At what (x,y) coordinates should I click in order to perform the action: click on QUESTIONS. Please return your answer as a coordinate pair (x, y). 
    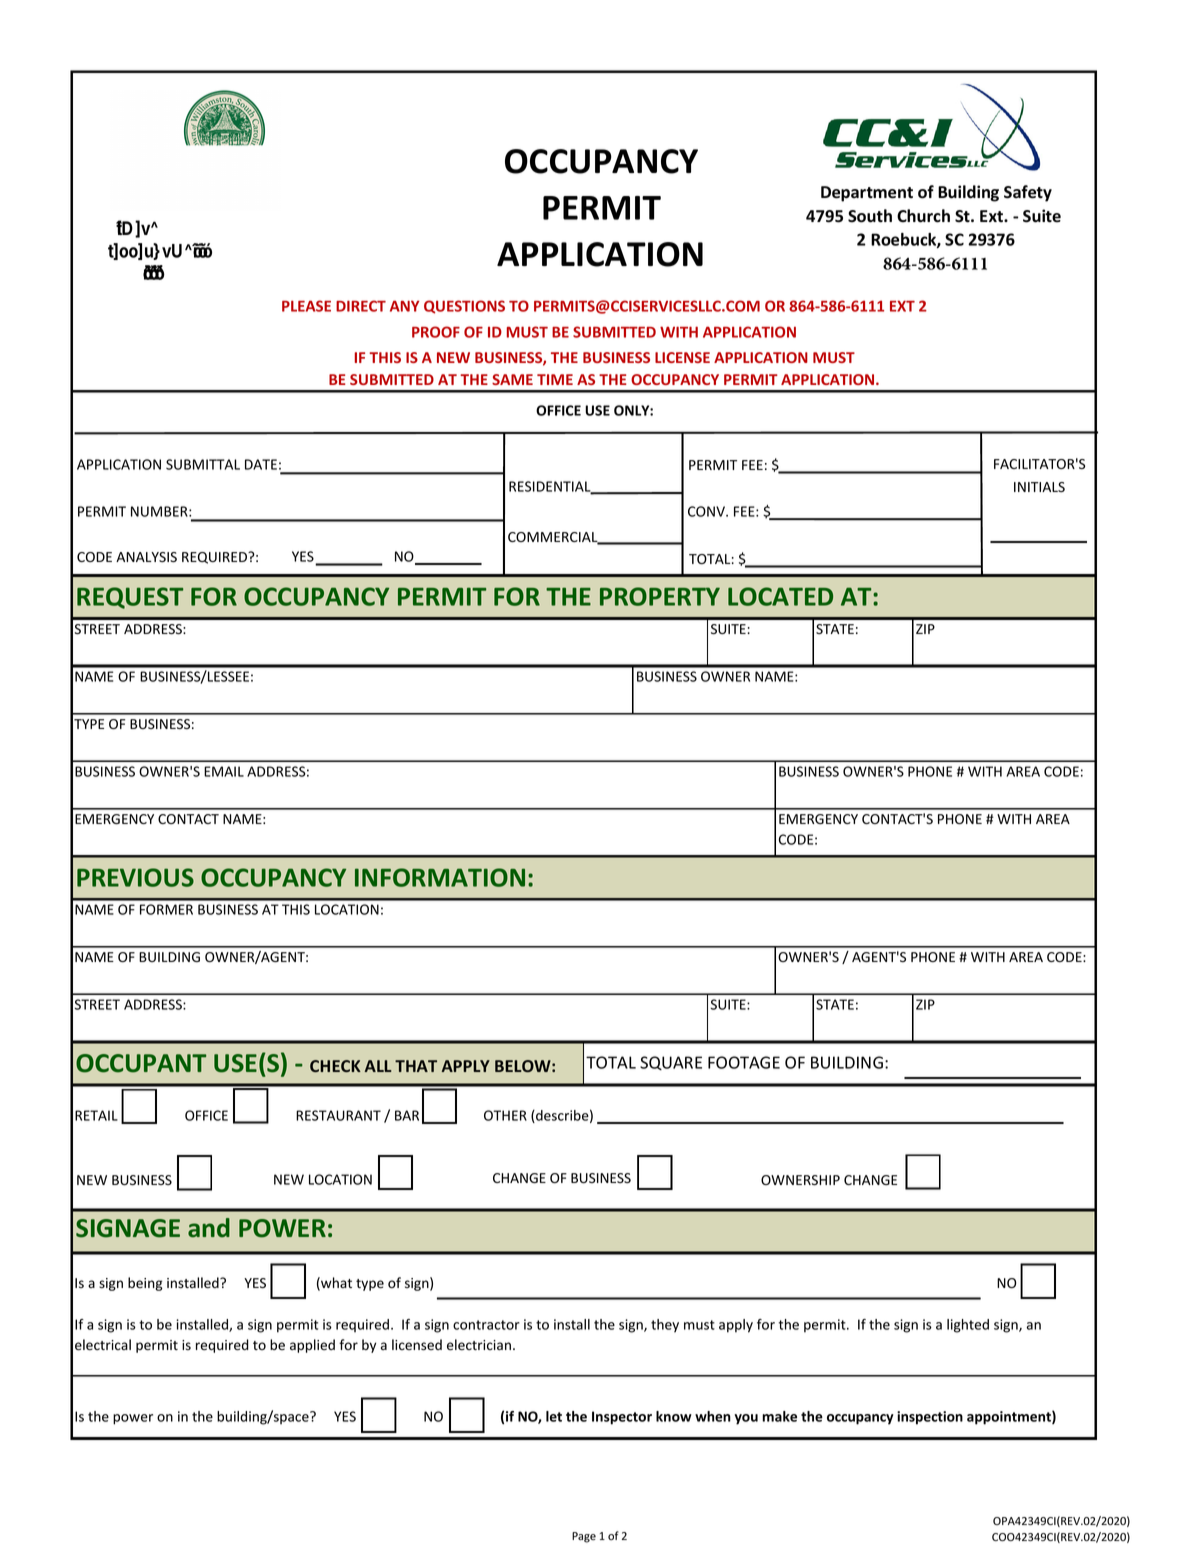
    Looking at the image, I should click on (464, 307).
